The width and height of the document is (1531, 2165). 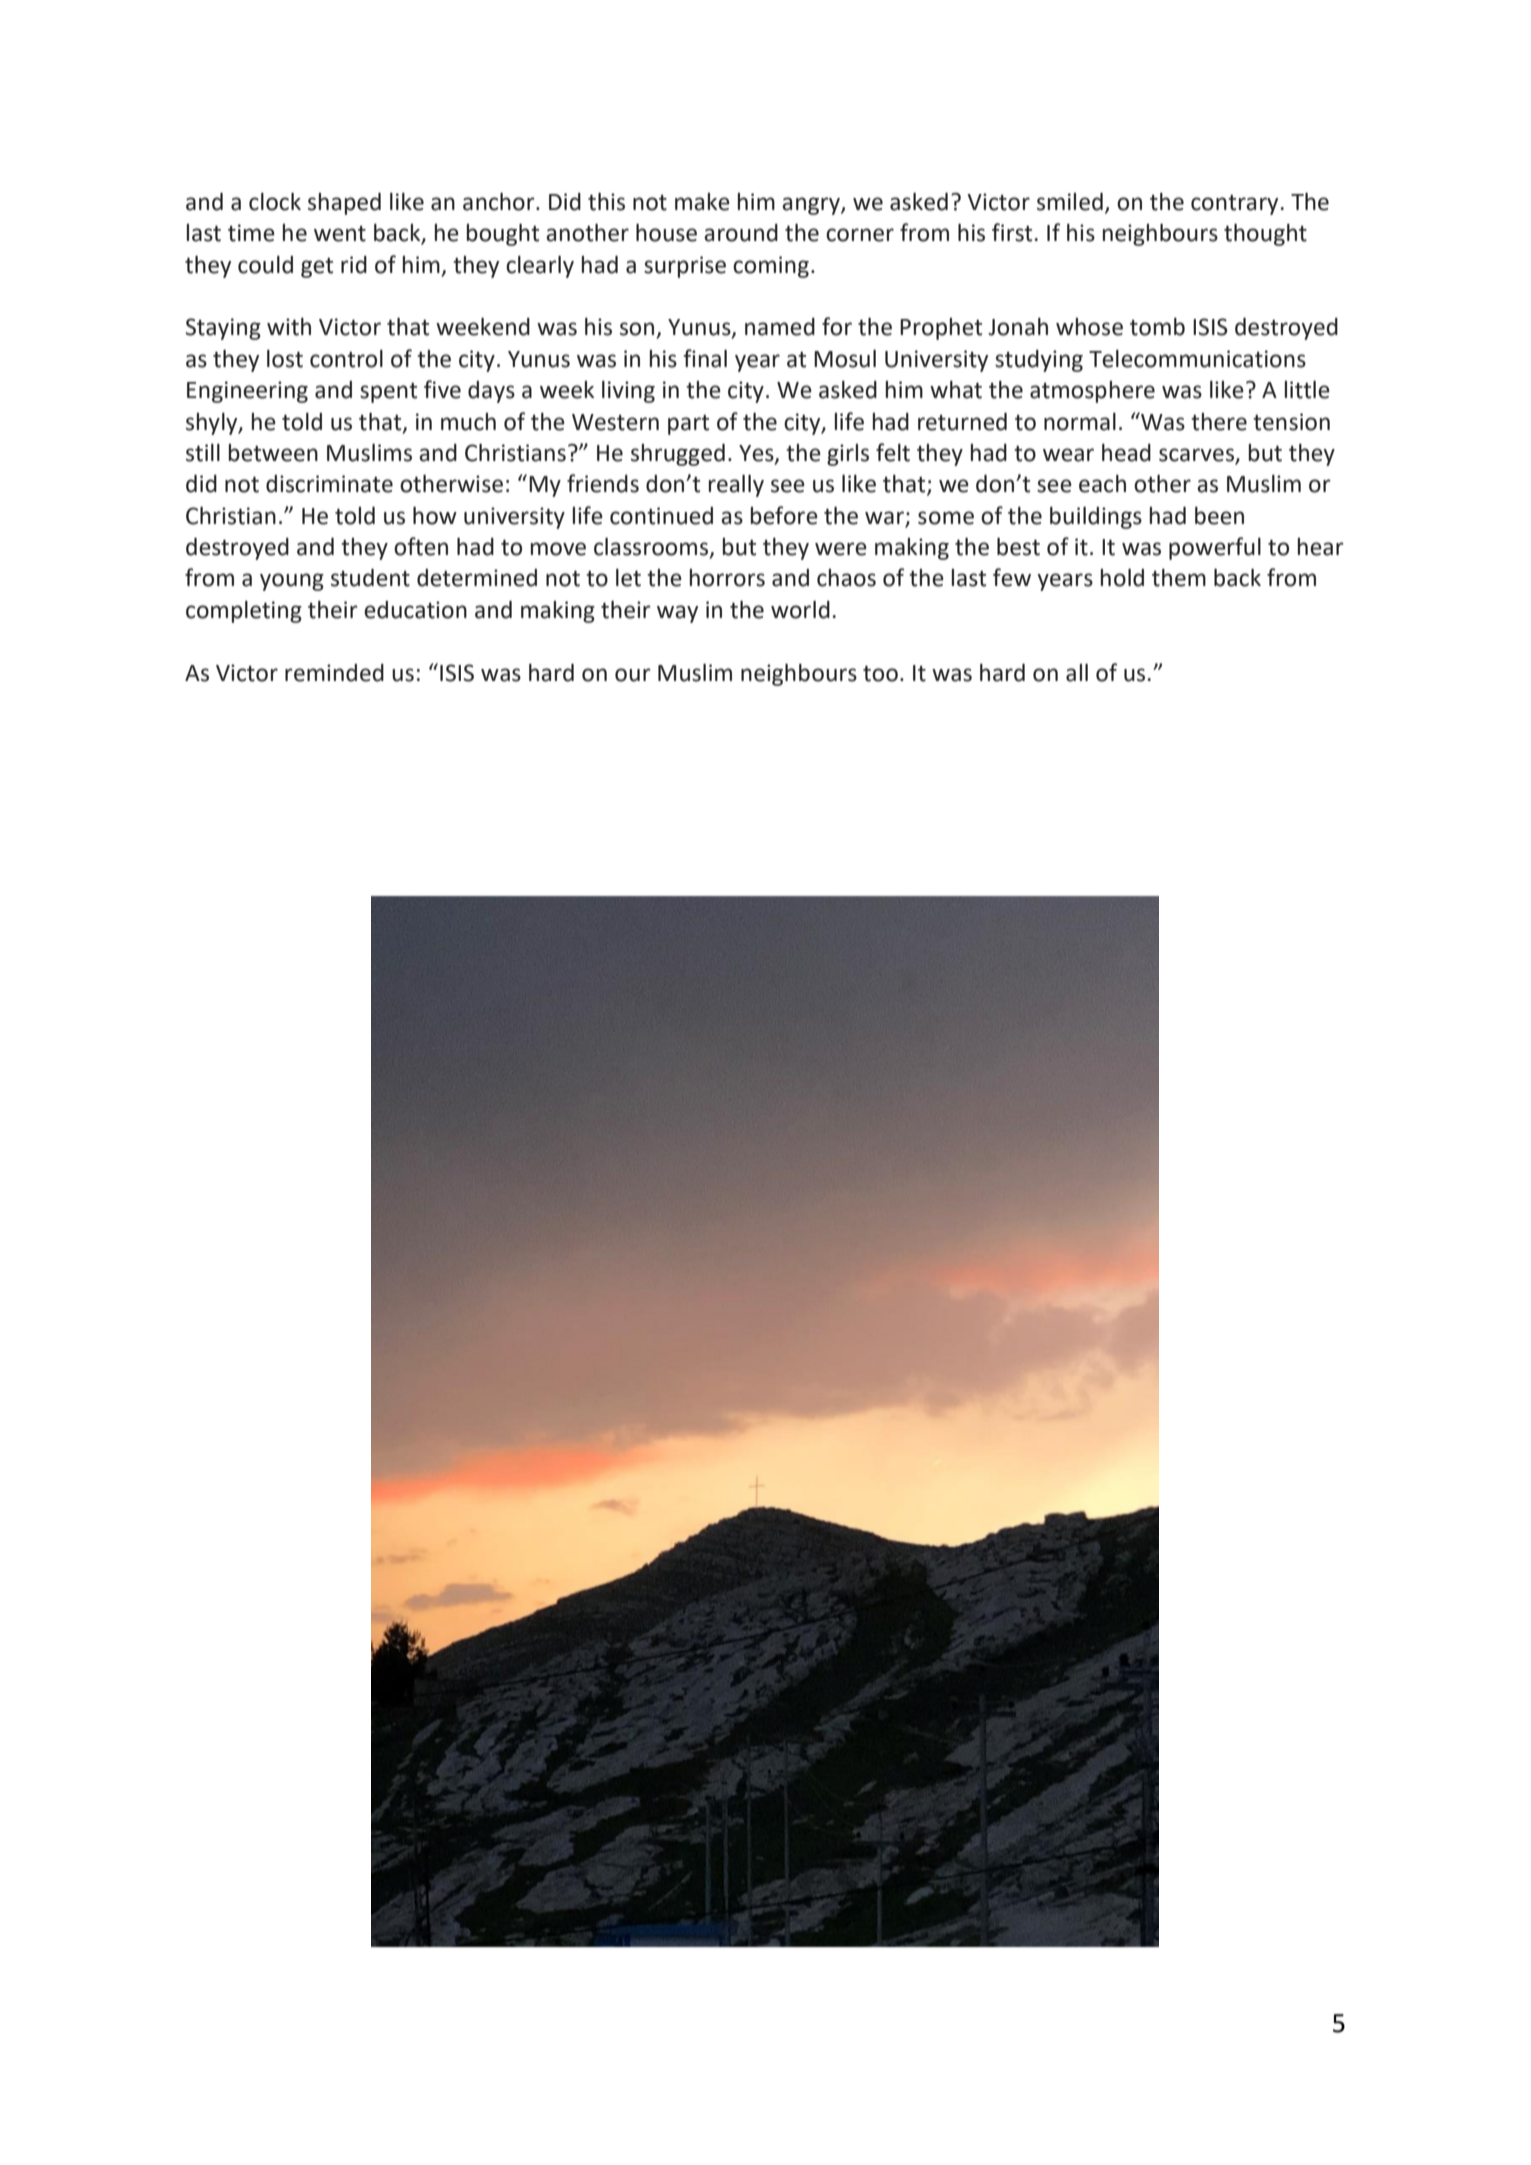 I want to click on spent, so click(x=388, y=393).
